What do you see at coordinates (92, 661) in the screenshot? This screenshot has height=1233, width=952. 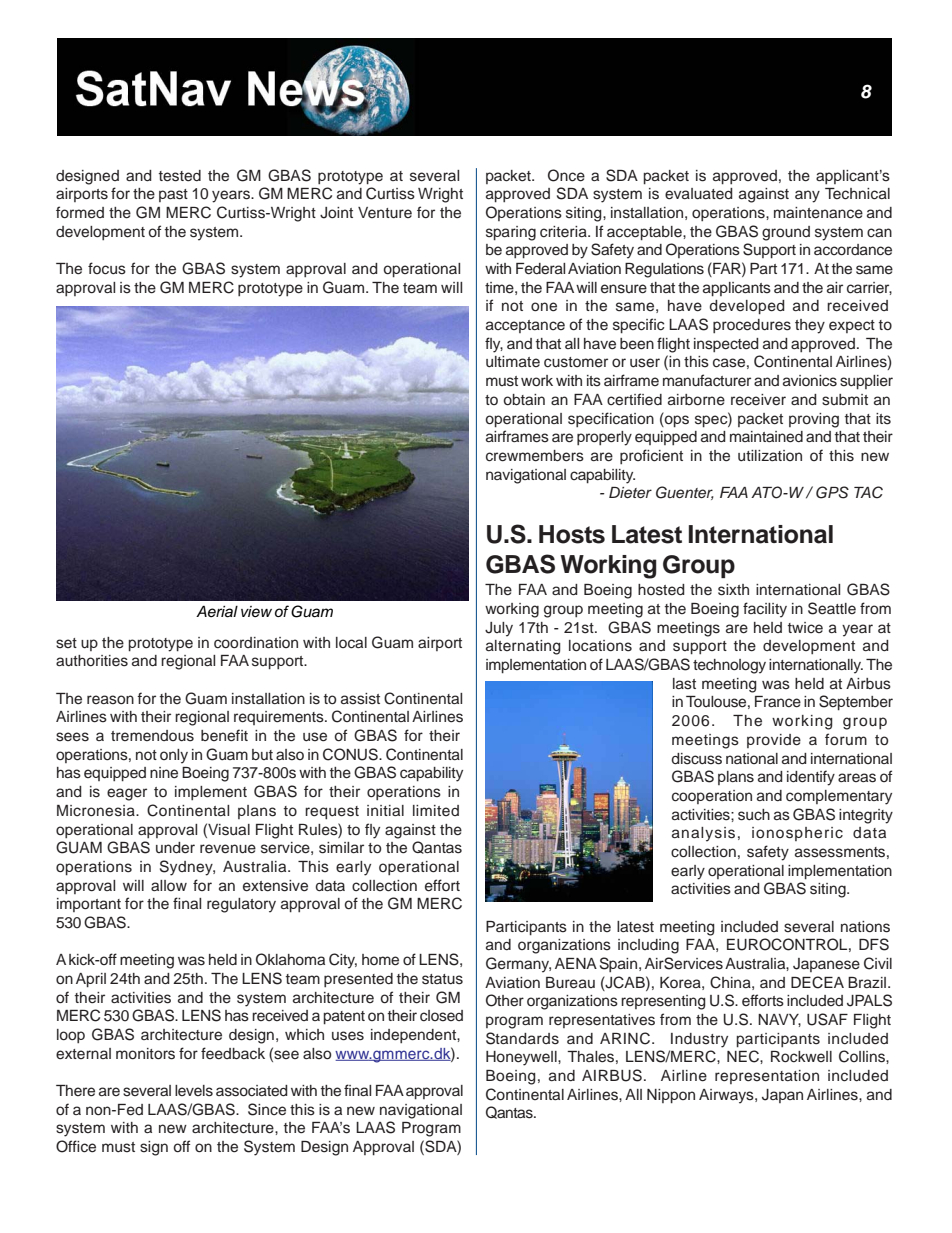 I see `authorities` at bounding box center [92, 661].
